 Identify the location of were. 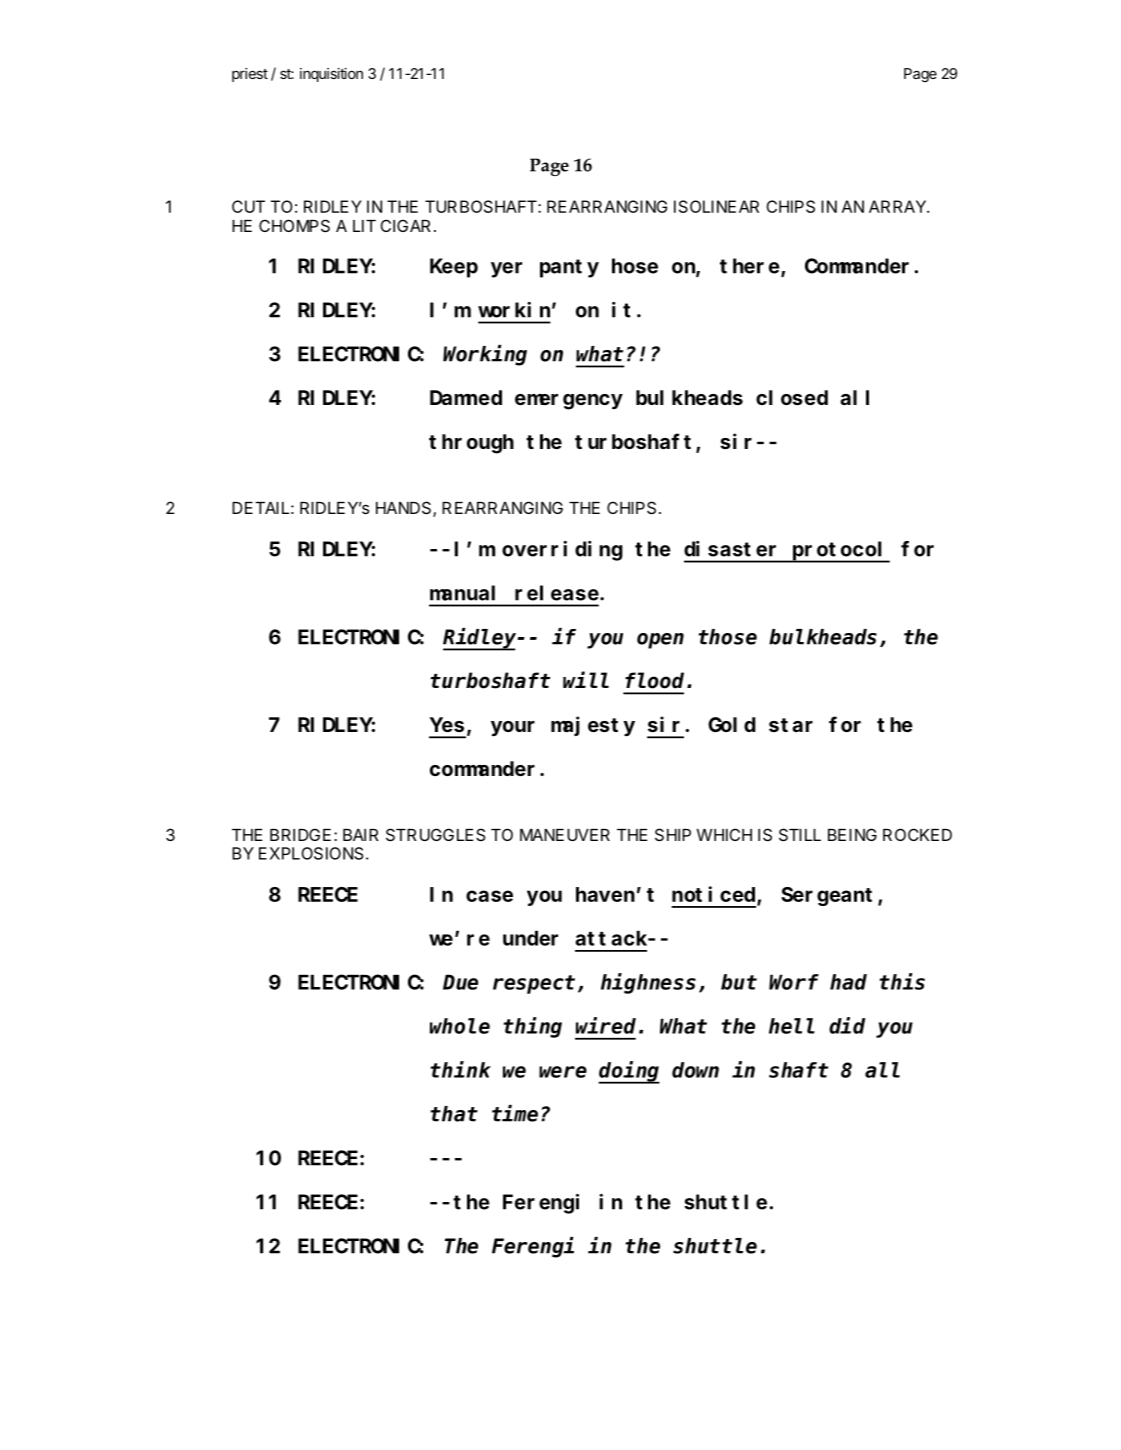
(563, 1072).
